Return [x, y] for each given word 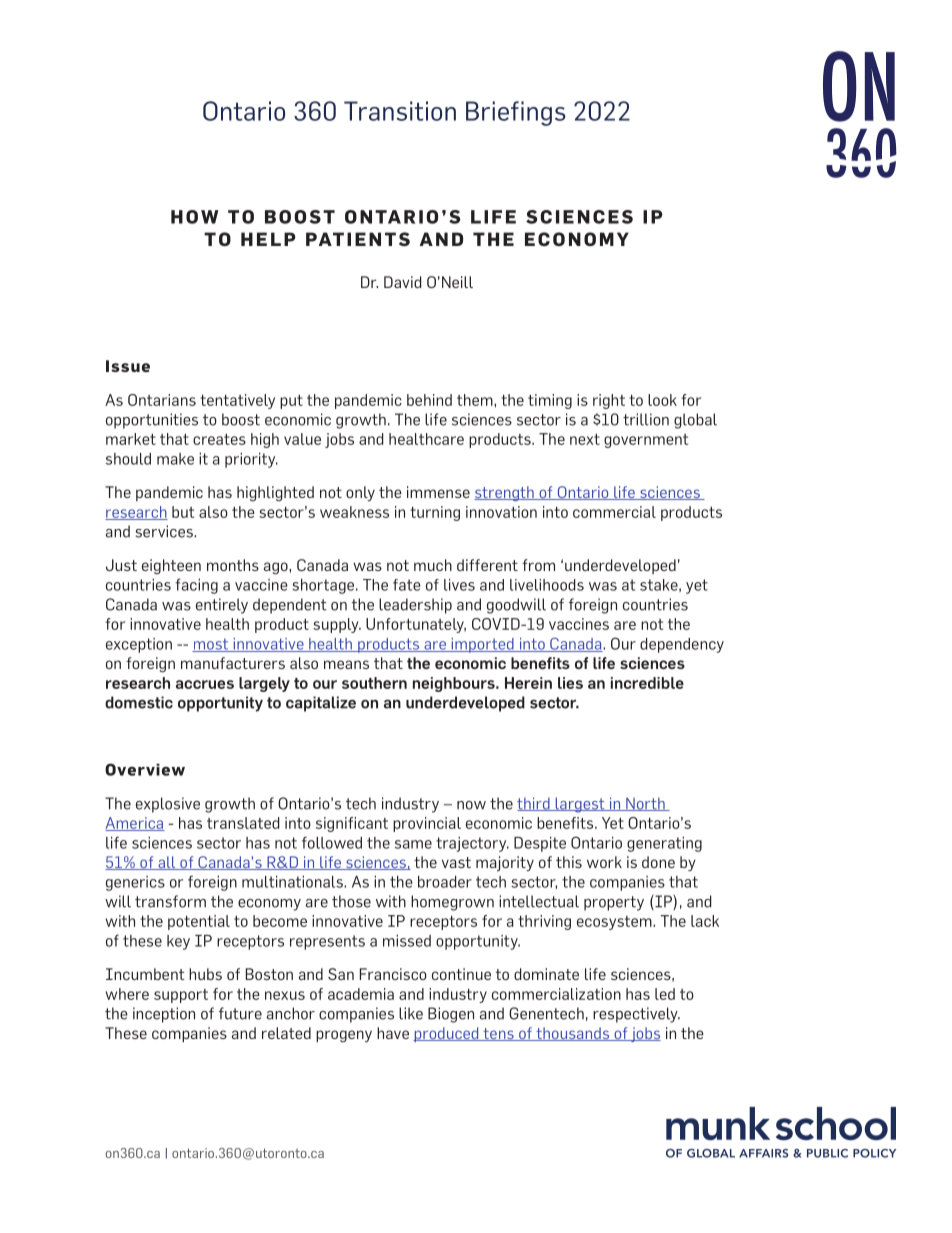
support [181, 996]
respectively [636, 1015]
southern [374, 683]
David [402, 282]
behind [429, 400]
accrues [205, 684]
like [411, 1013]
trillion [646, 419]
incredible [647, 683]
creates [219, 439]
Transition [400, 111]
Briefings [516, 113]
